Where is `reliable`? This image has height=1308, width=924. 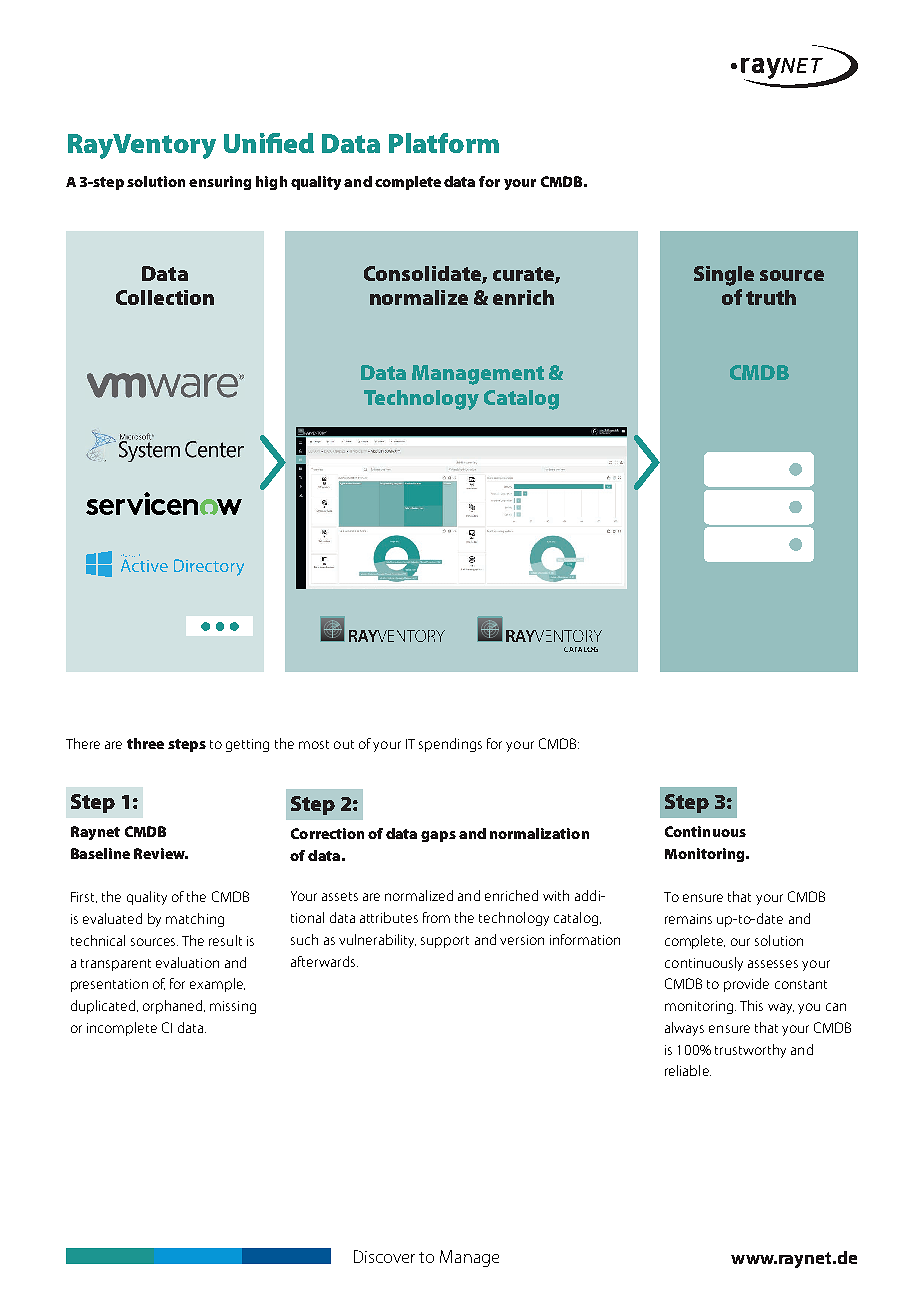
reliable is located at coordinates (688, 1070).
